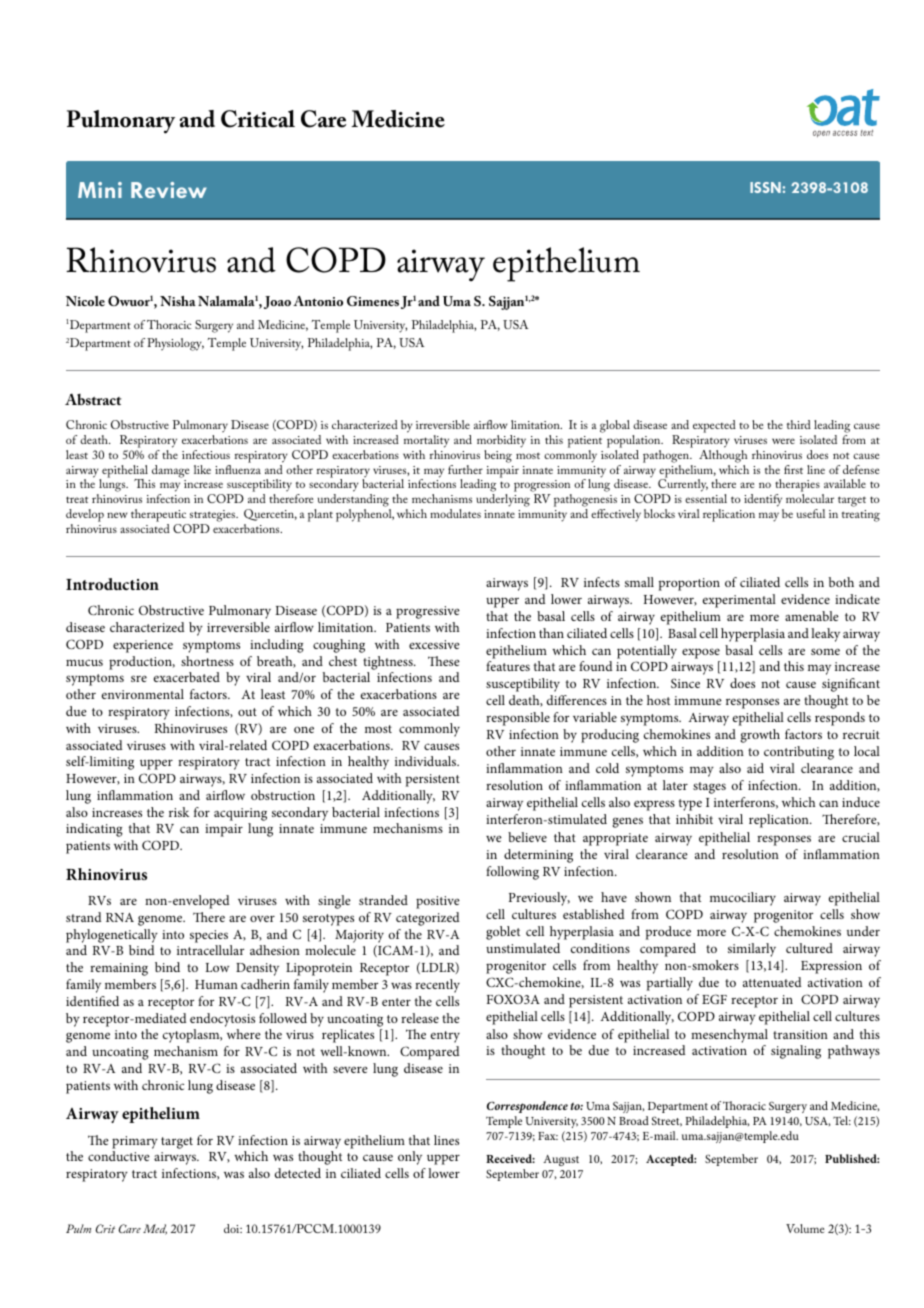 The width and height of the page is (924, 1308). What do you see at coordinates (318, 301) in the page?
I see `Antonio` at bounding box center [318, 301].
